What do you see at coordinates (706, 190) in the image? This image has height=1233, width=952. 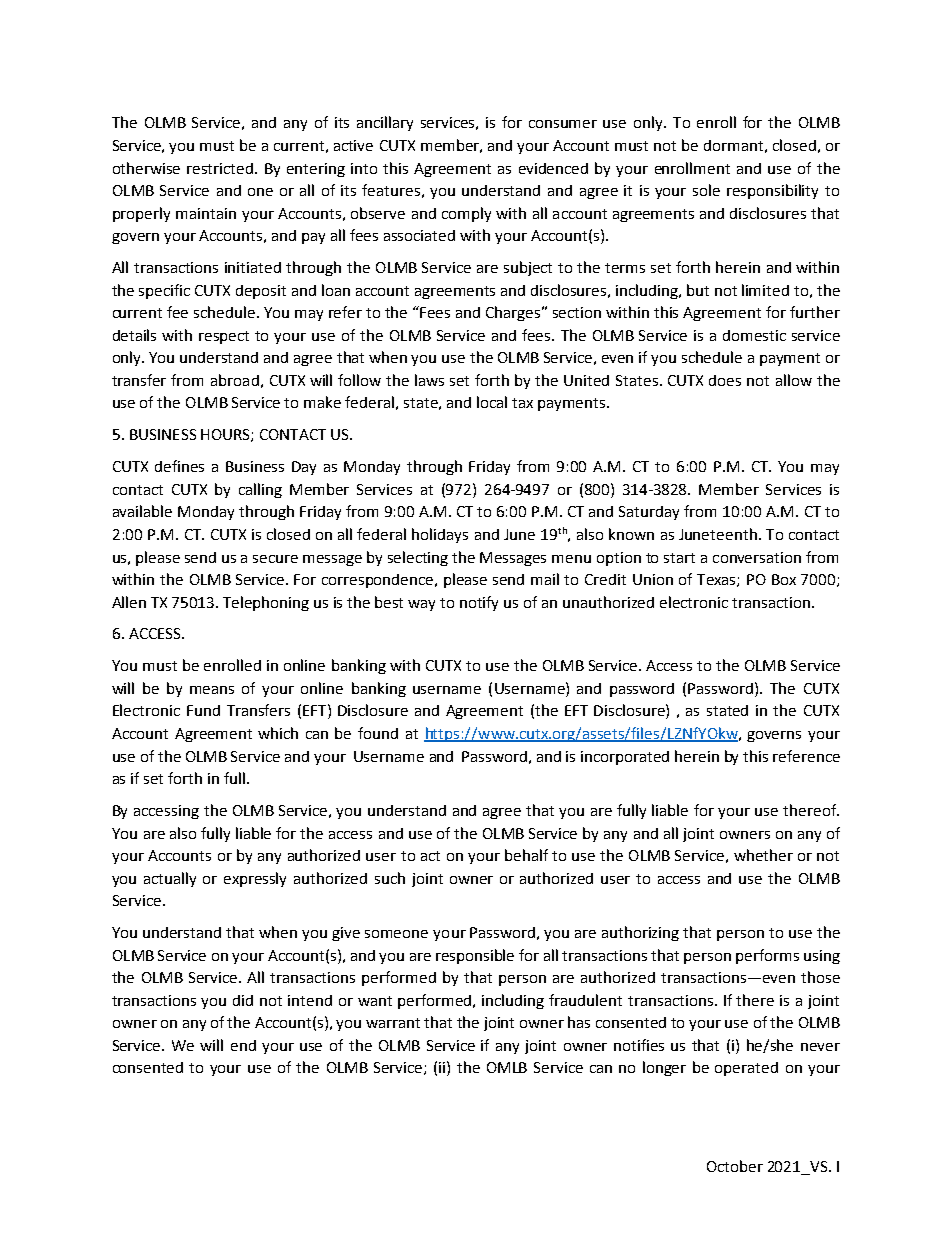 I see `sole` at bounding box center [706, 190].
